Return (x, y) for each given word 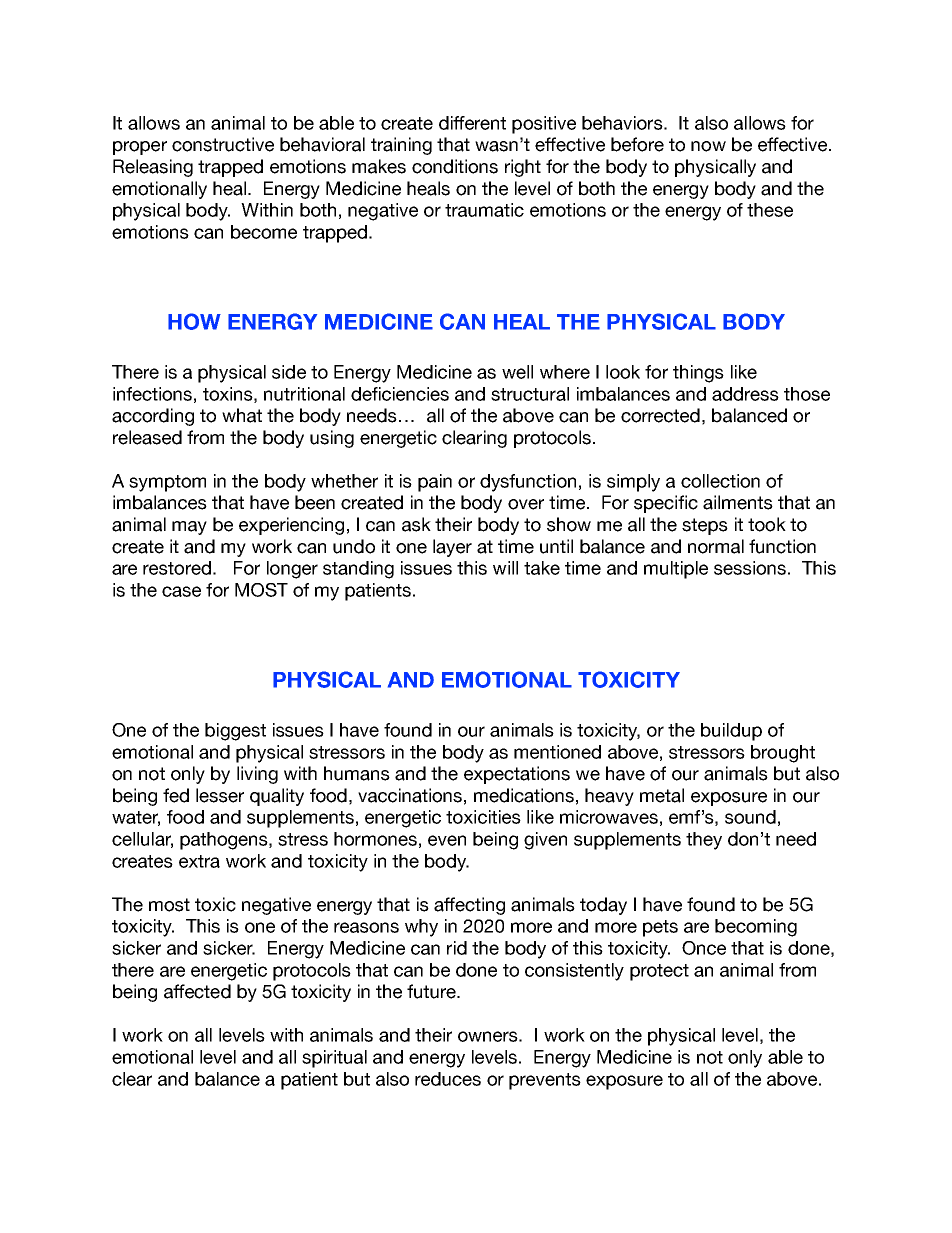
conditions (455, 166)
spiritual (334, 1059)
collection (720, 481)
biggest (235, 732)
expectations (517, 775)
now (708, 146)
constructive (223, 144)
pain (435, 483)
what (242, 415)
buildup (731, 732)
